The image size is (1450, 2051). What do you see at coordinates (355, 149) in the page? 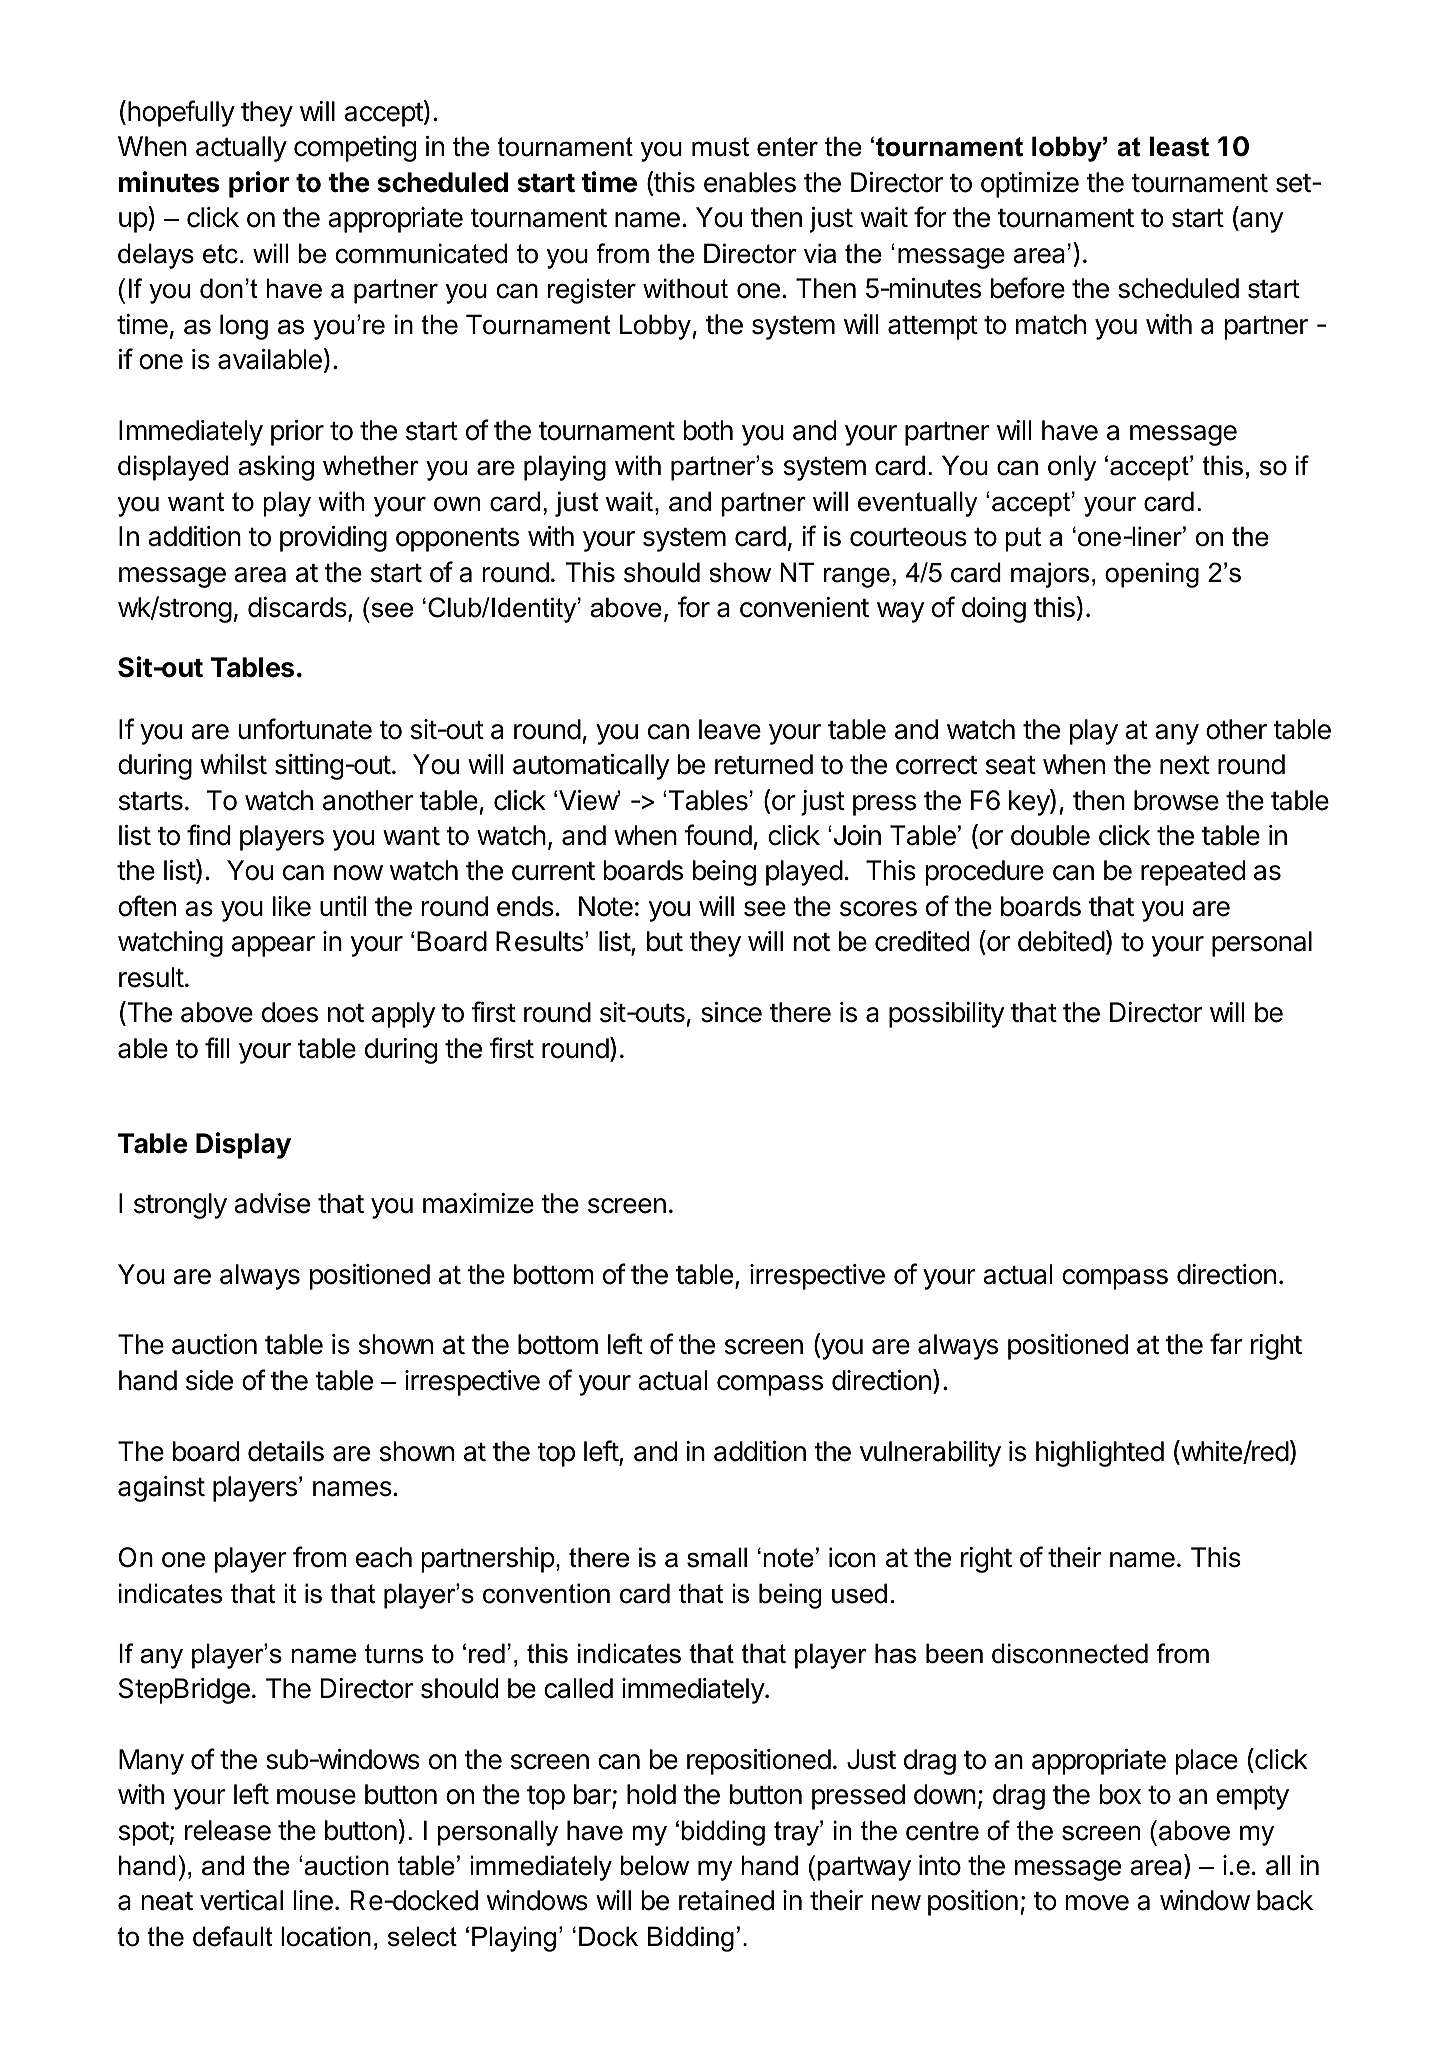
I see `competing` at bounding box center [355, 149].
